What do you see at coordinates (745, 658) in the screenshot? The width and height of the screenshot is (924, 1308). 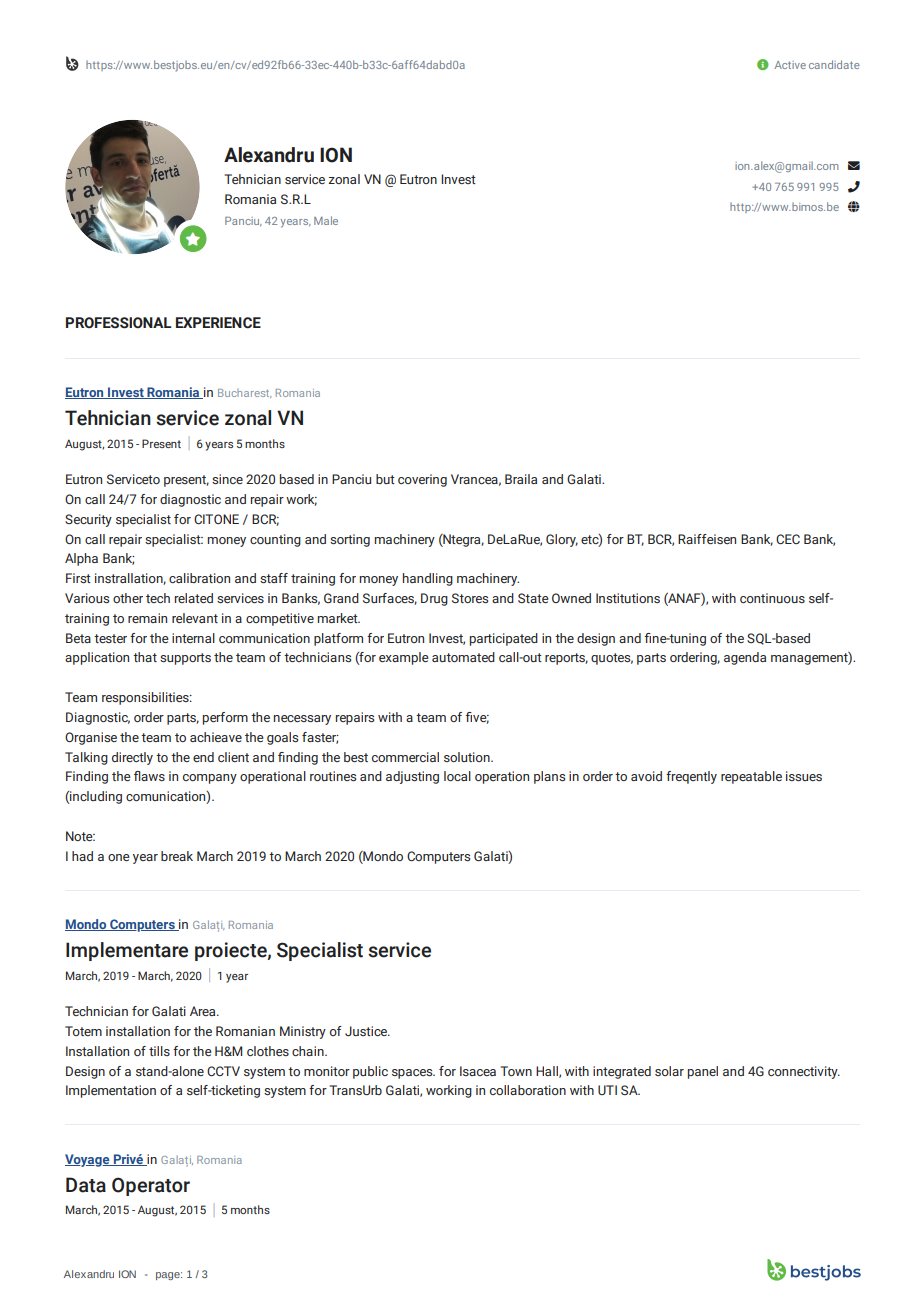 I see `agenda` at bounding box center [745, 658].
